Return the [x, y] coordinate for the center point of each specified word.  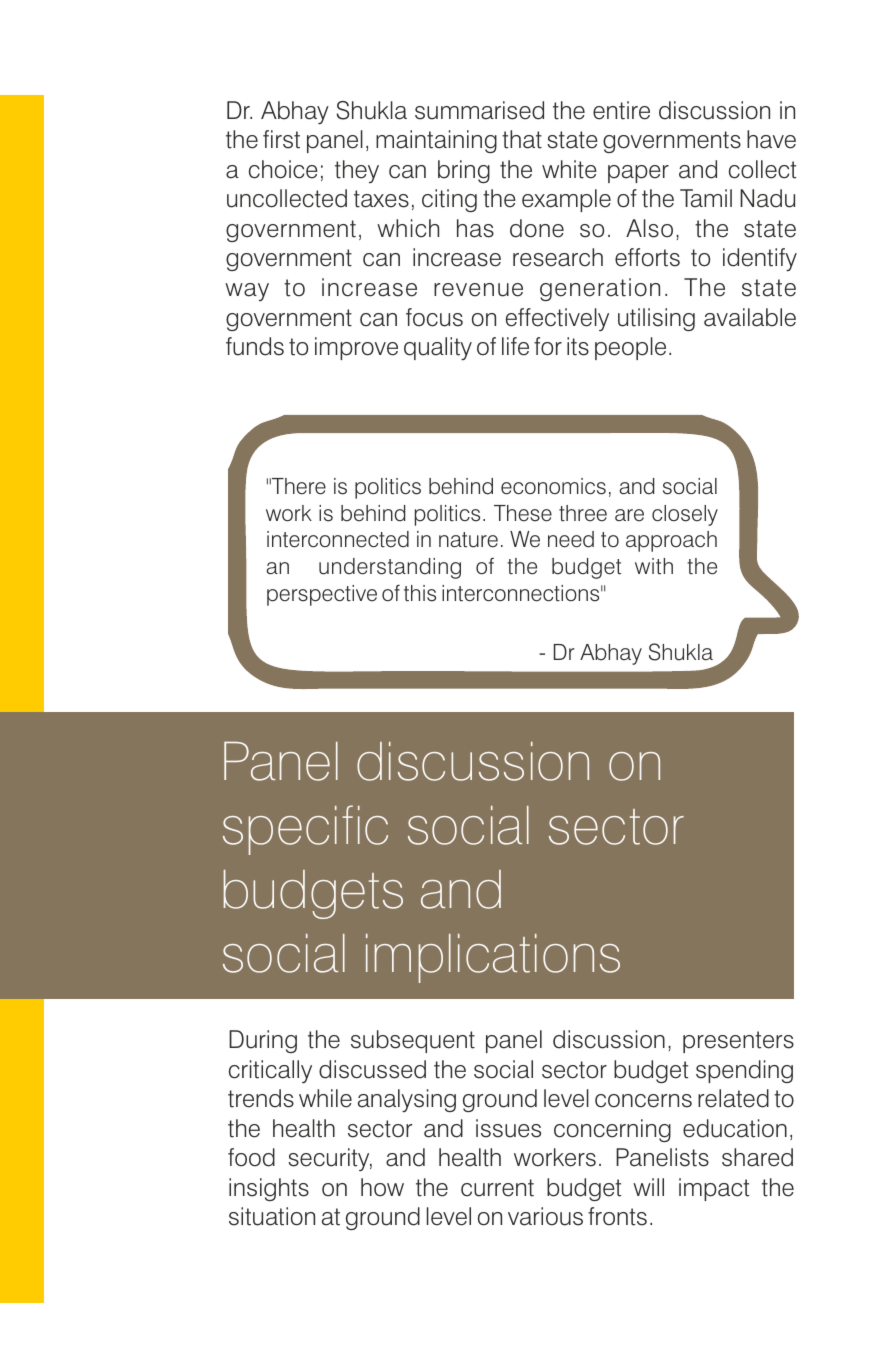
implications [493, 958]
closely [685, 515]
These [523, 513]
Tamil [706, 198]
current [497, 1188]
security [330, 1159]
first [281, 139]
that [522, 139]
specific [305, 830]
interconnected [338, 539]
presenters [738, 1042]
